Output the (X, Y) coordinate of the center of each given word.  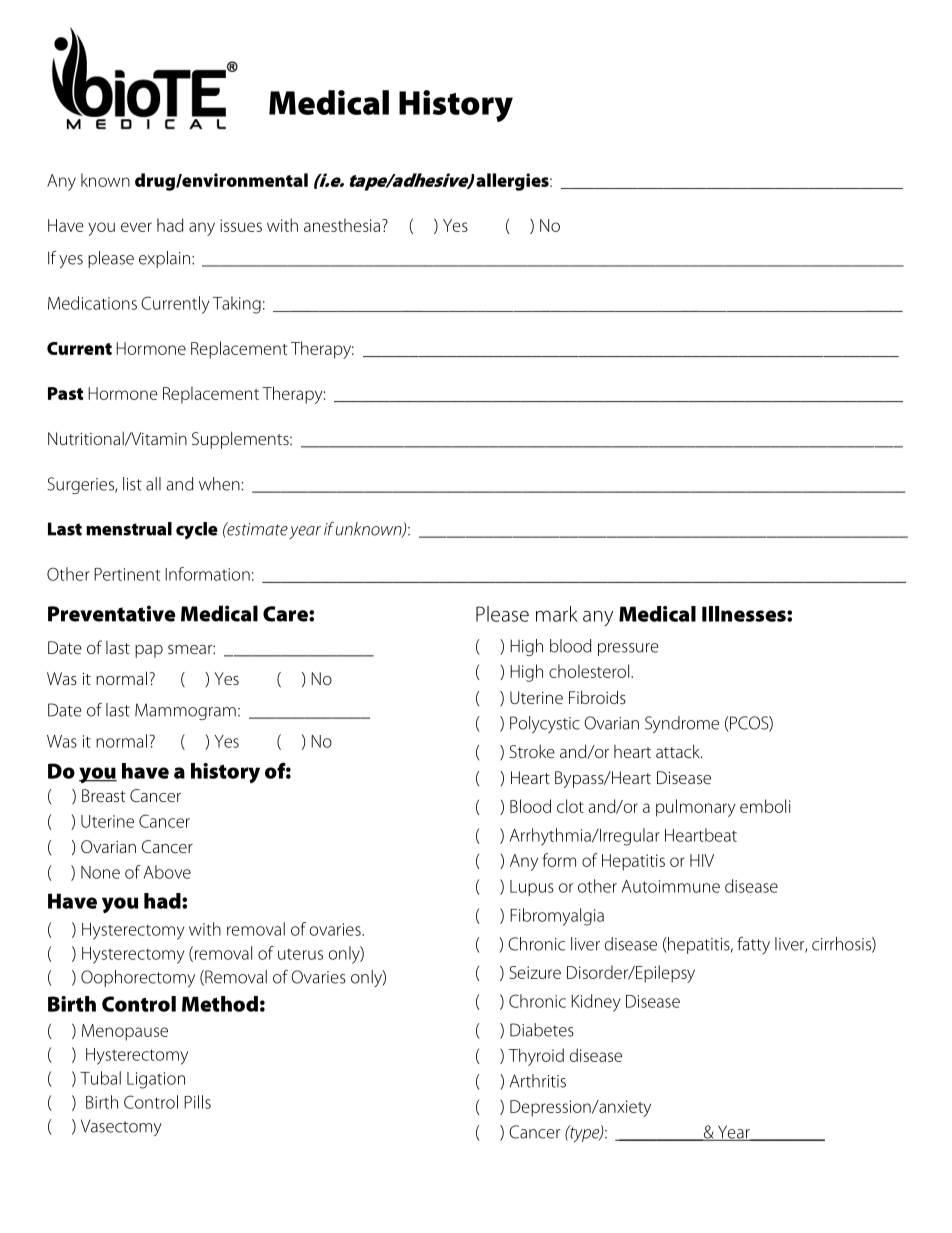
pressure (628, 649)
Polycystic (545, 724)
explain (164, 259)
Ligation (156, 1080)
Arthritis (538, 1081)
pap (149, 651)
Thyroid (536, 1057)
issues (241, 225)
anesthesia (342, 225)
